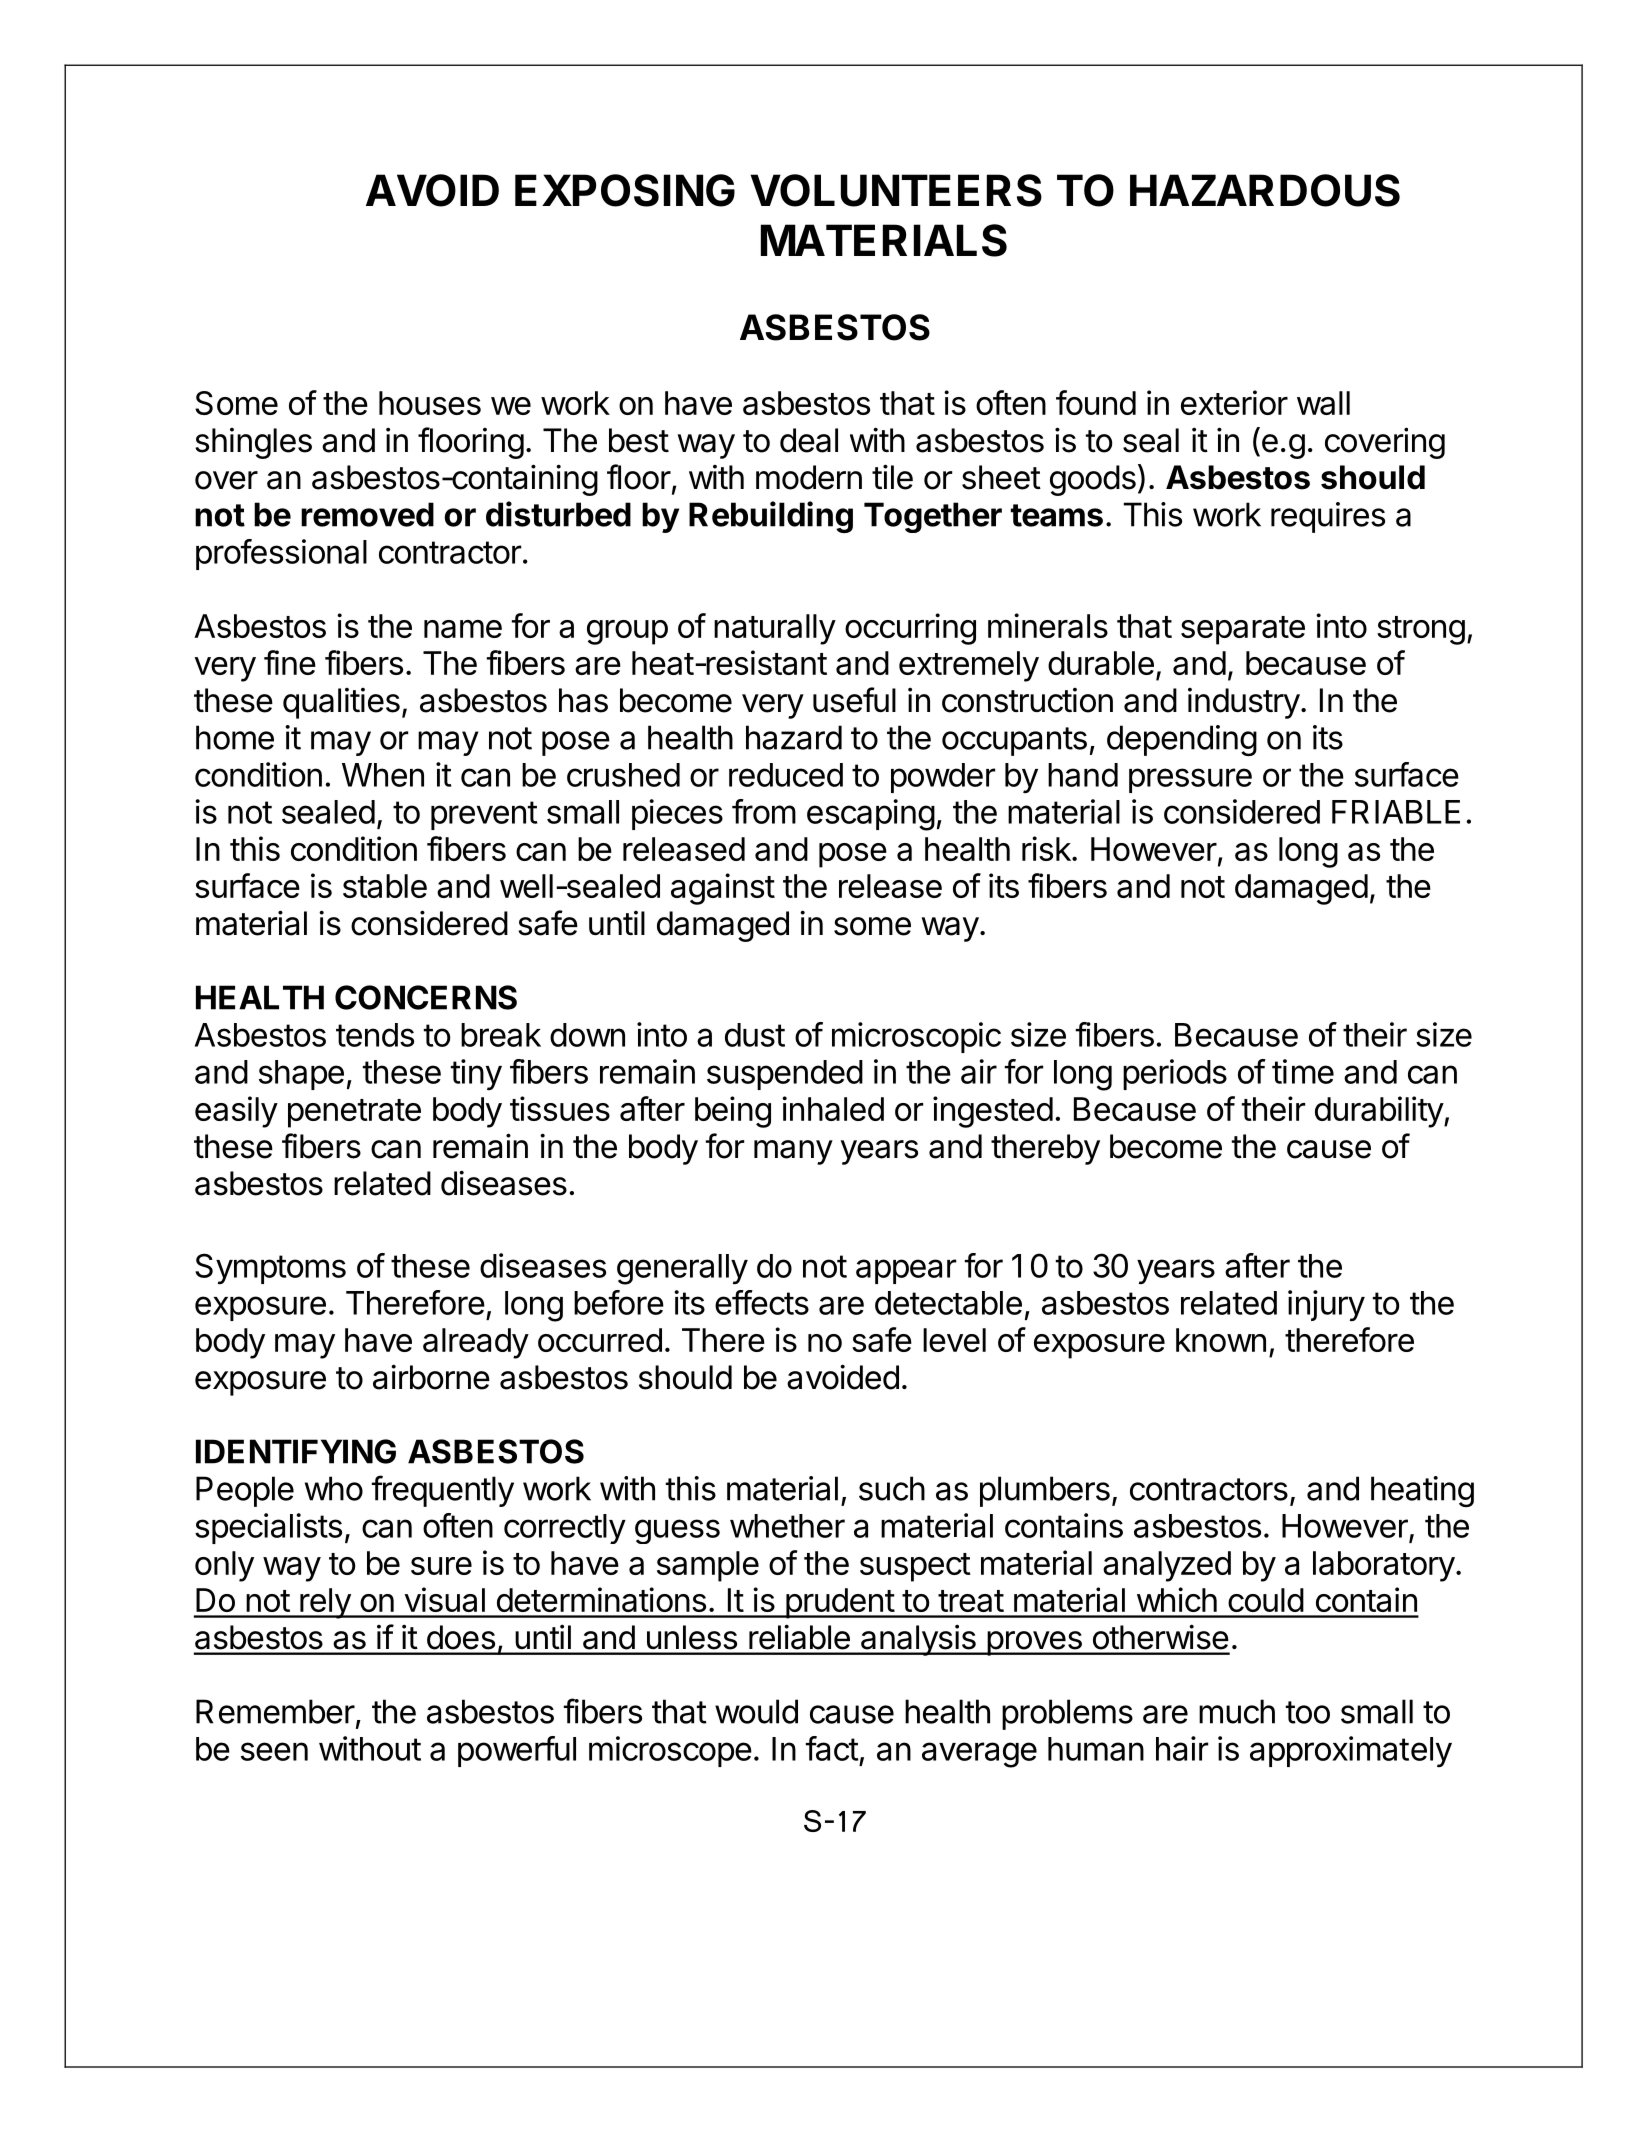 The height and width of the screenshot is (2132, 1647). Describe the element at coordinates (793, 1152) in the screenshot. I see `many` at that location.
